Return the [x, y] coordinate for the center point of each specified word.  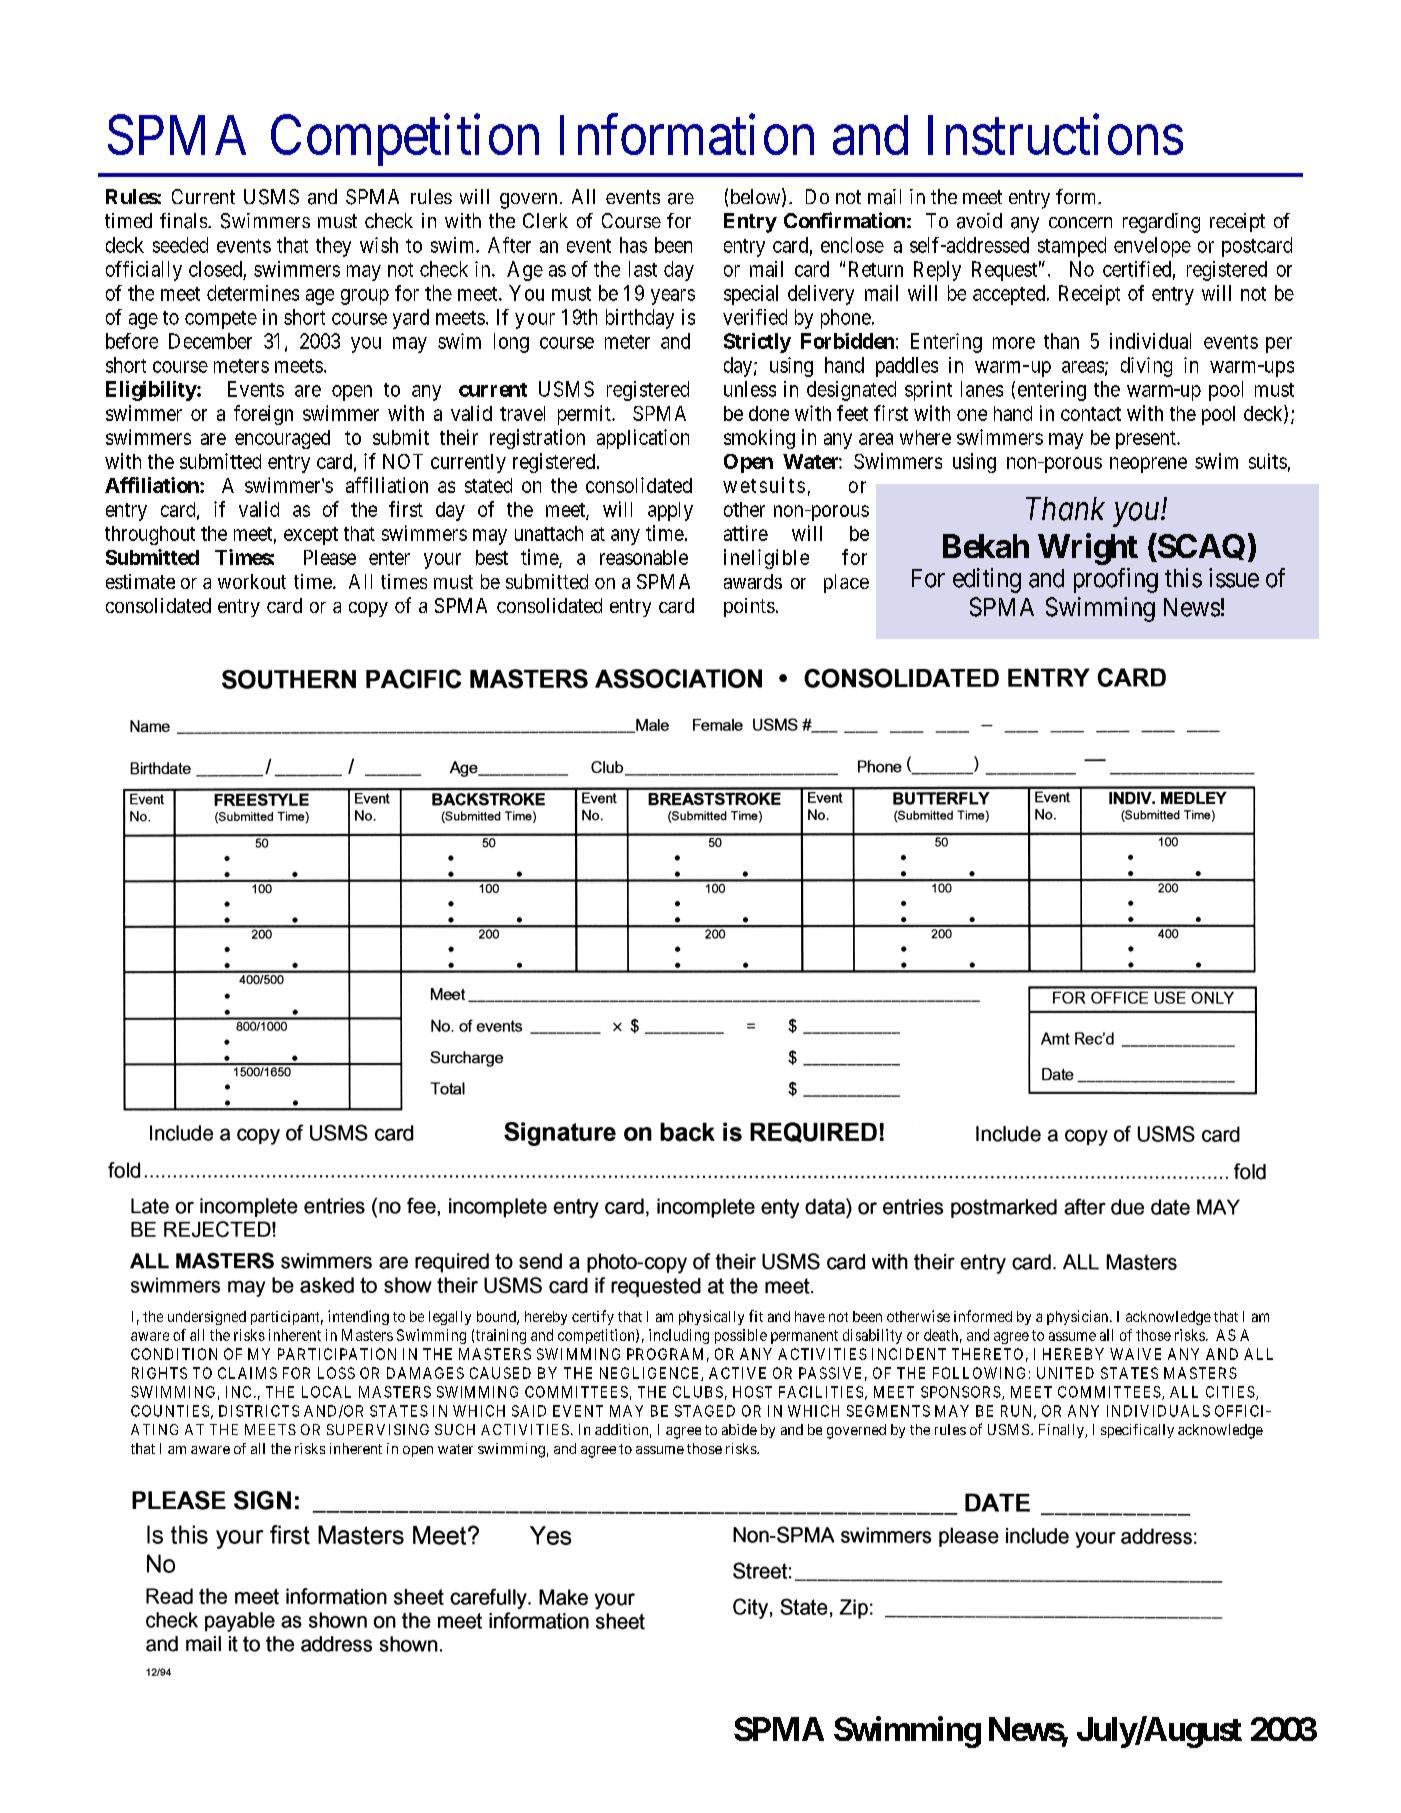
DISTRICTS [259, 1411]
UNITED [1065, 1373]
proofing [1116, 580]
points [749, 607]
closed [215, 269]
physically [711, 1317]
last [643, 269]
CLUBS [698, 1392]
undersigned [207, 1318]
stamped [1072, 247]
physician [1079, 1317]
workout [252, 581]
